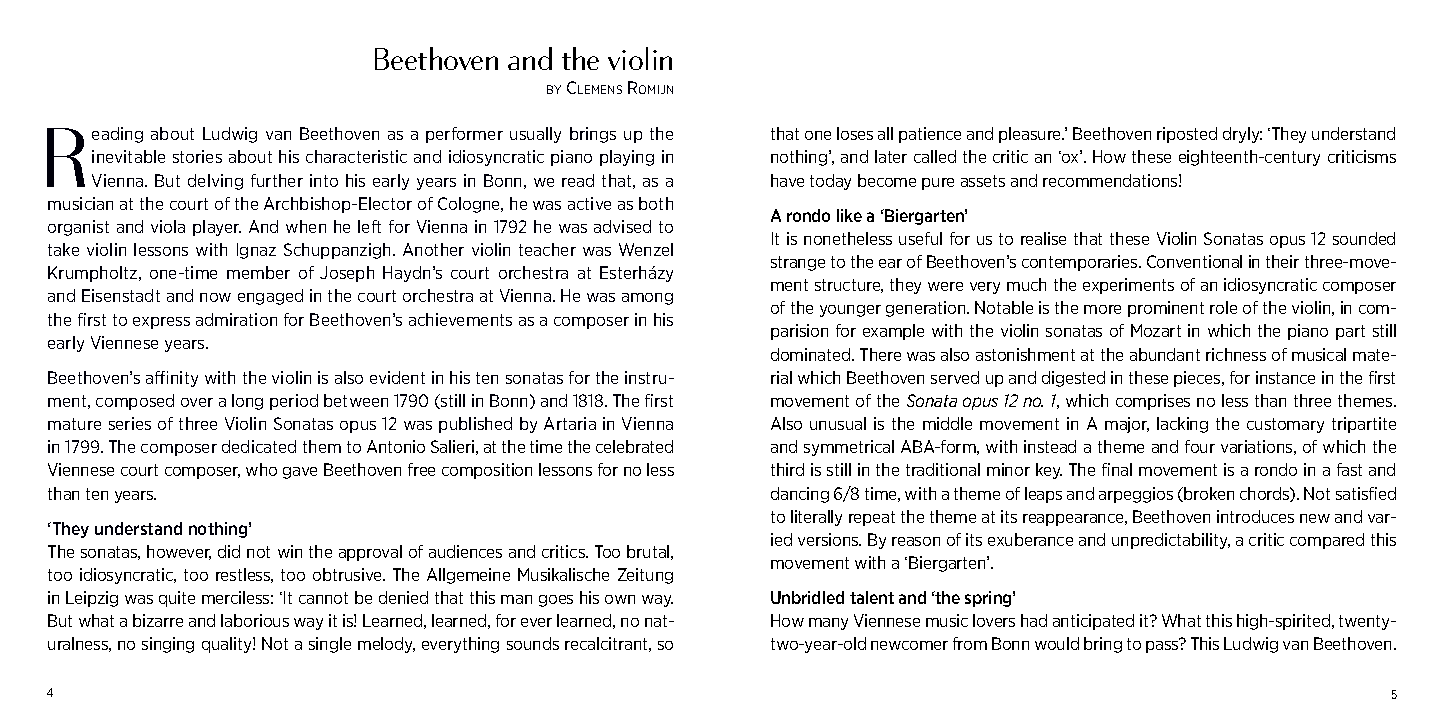  What do you see at coordinates (1117, 469) in the screenshot?
I see `final` at bounding box center [1117, 469].
